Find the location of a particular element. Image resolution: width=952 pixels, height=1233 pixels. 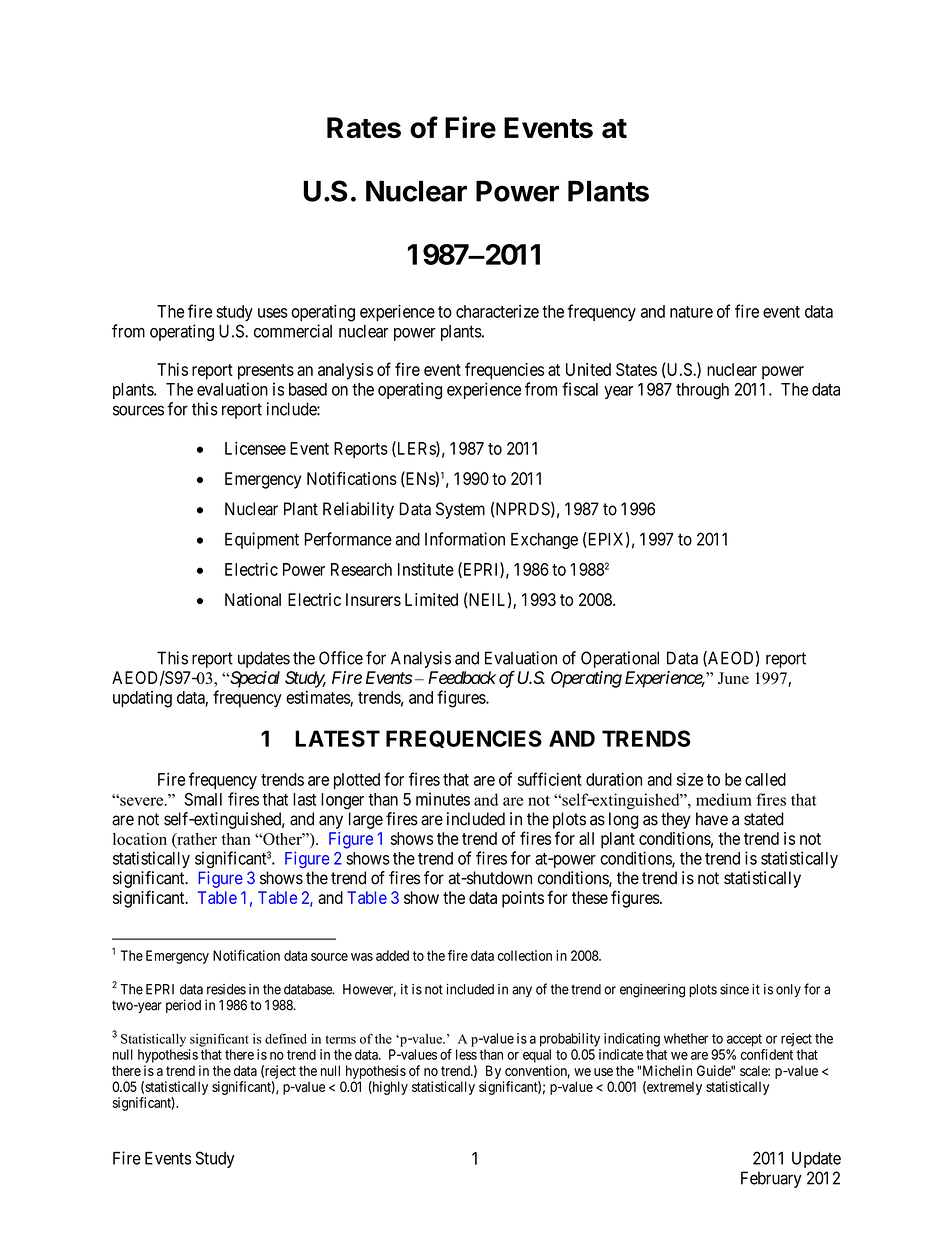

nature is located at coordinates (691, 312).
